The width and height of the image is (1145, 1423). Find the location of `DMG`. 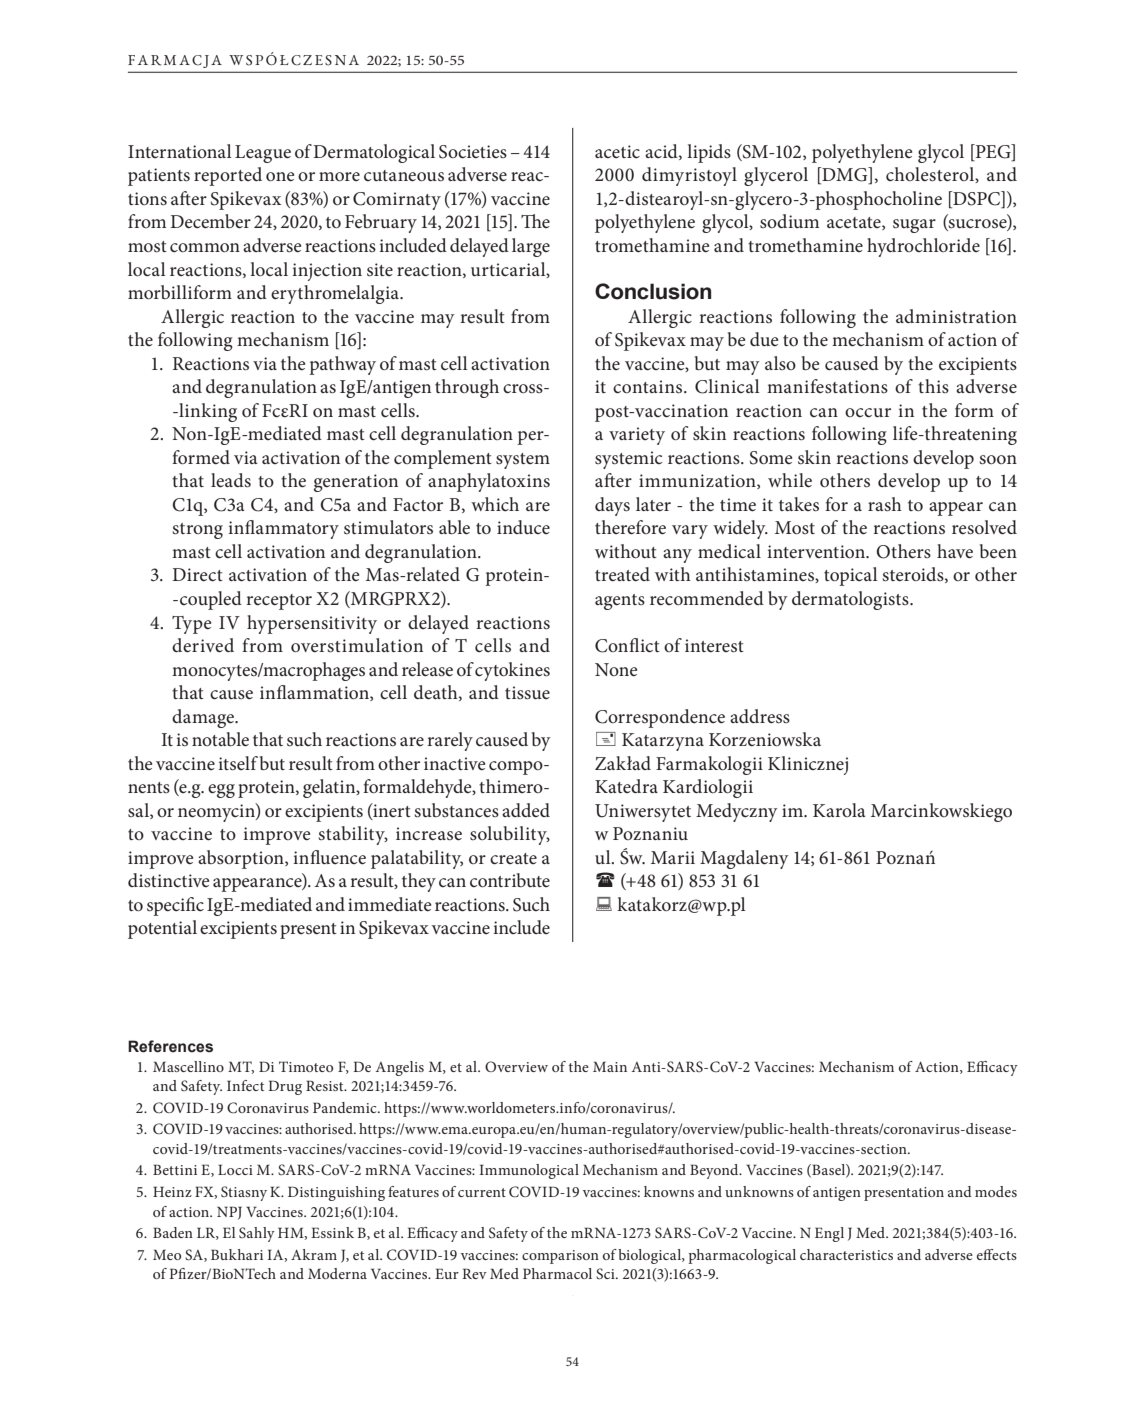

DMG is located at coordinates (845, 175).
